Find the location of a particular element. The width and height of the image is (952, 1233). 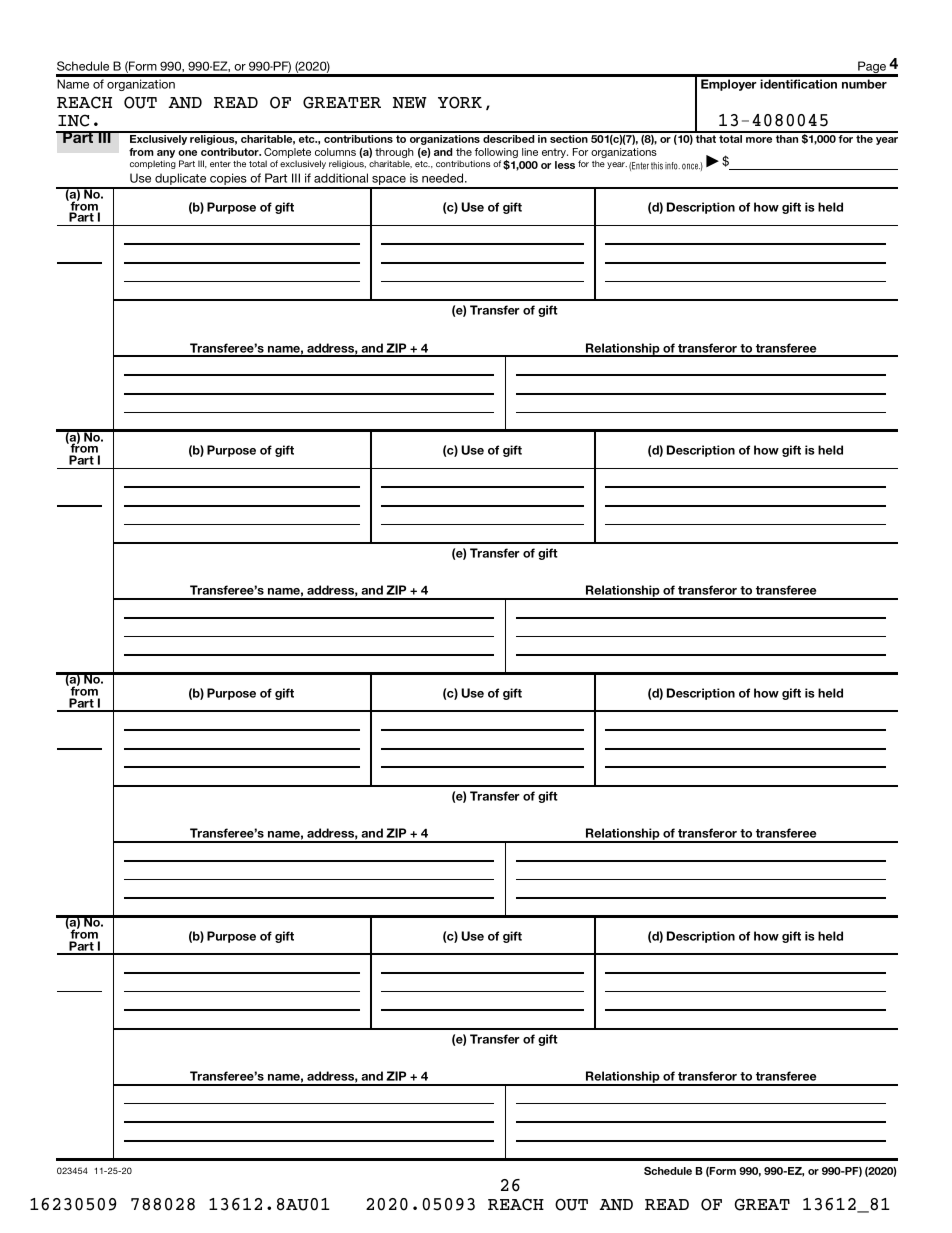

Page is located at coordinates (872, 68).
